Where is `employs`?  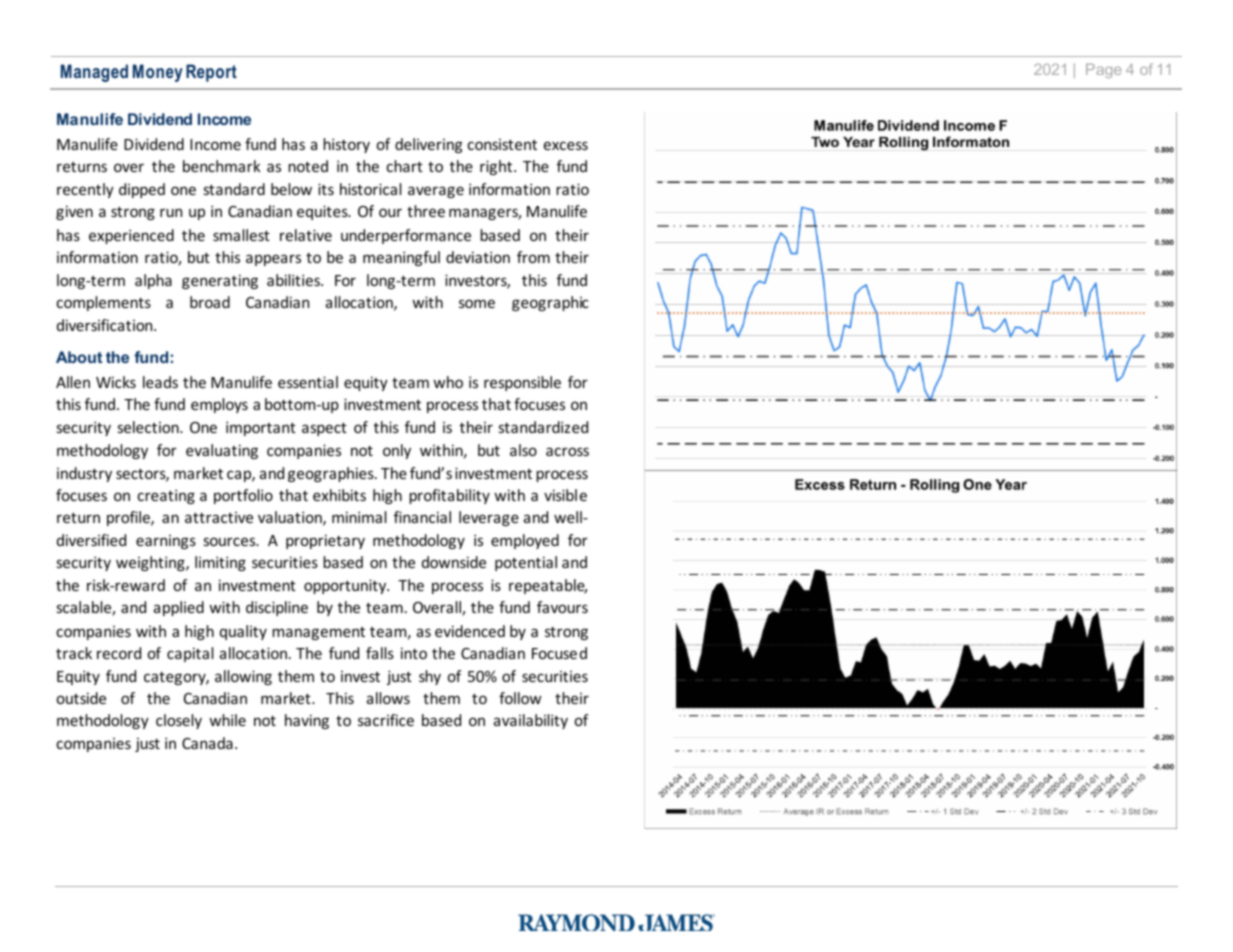 employs is located at coordinates (219, 405).
